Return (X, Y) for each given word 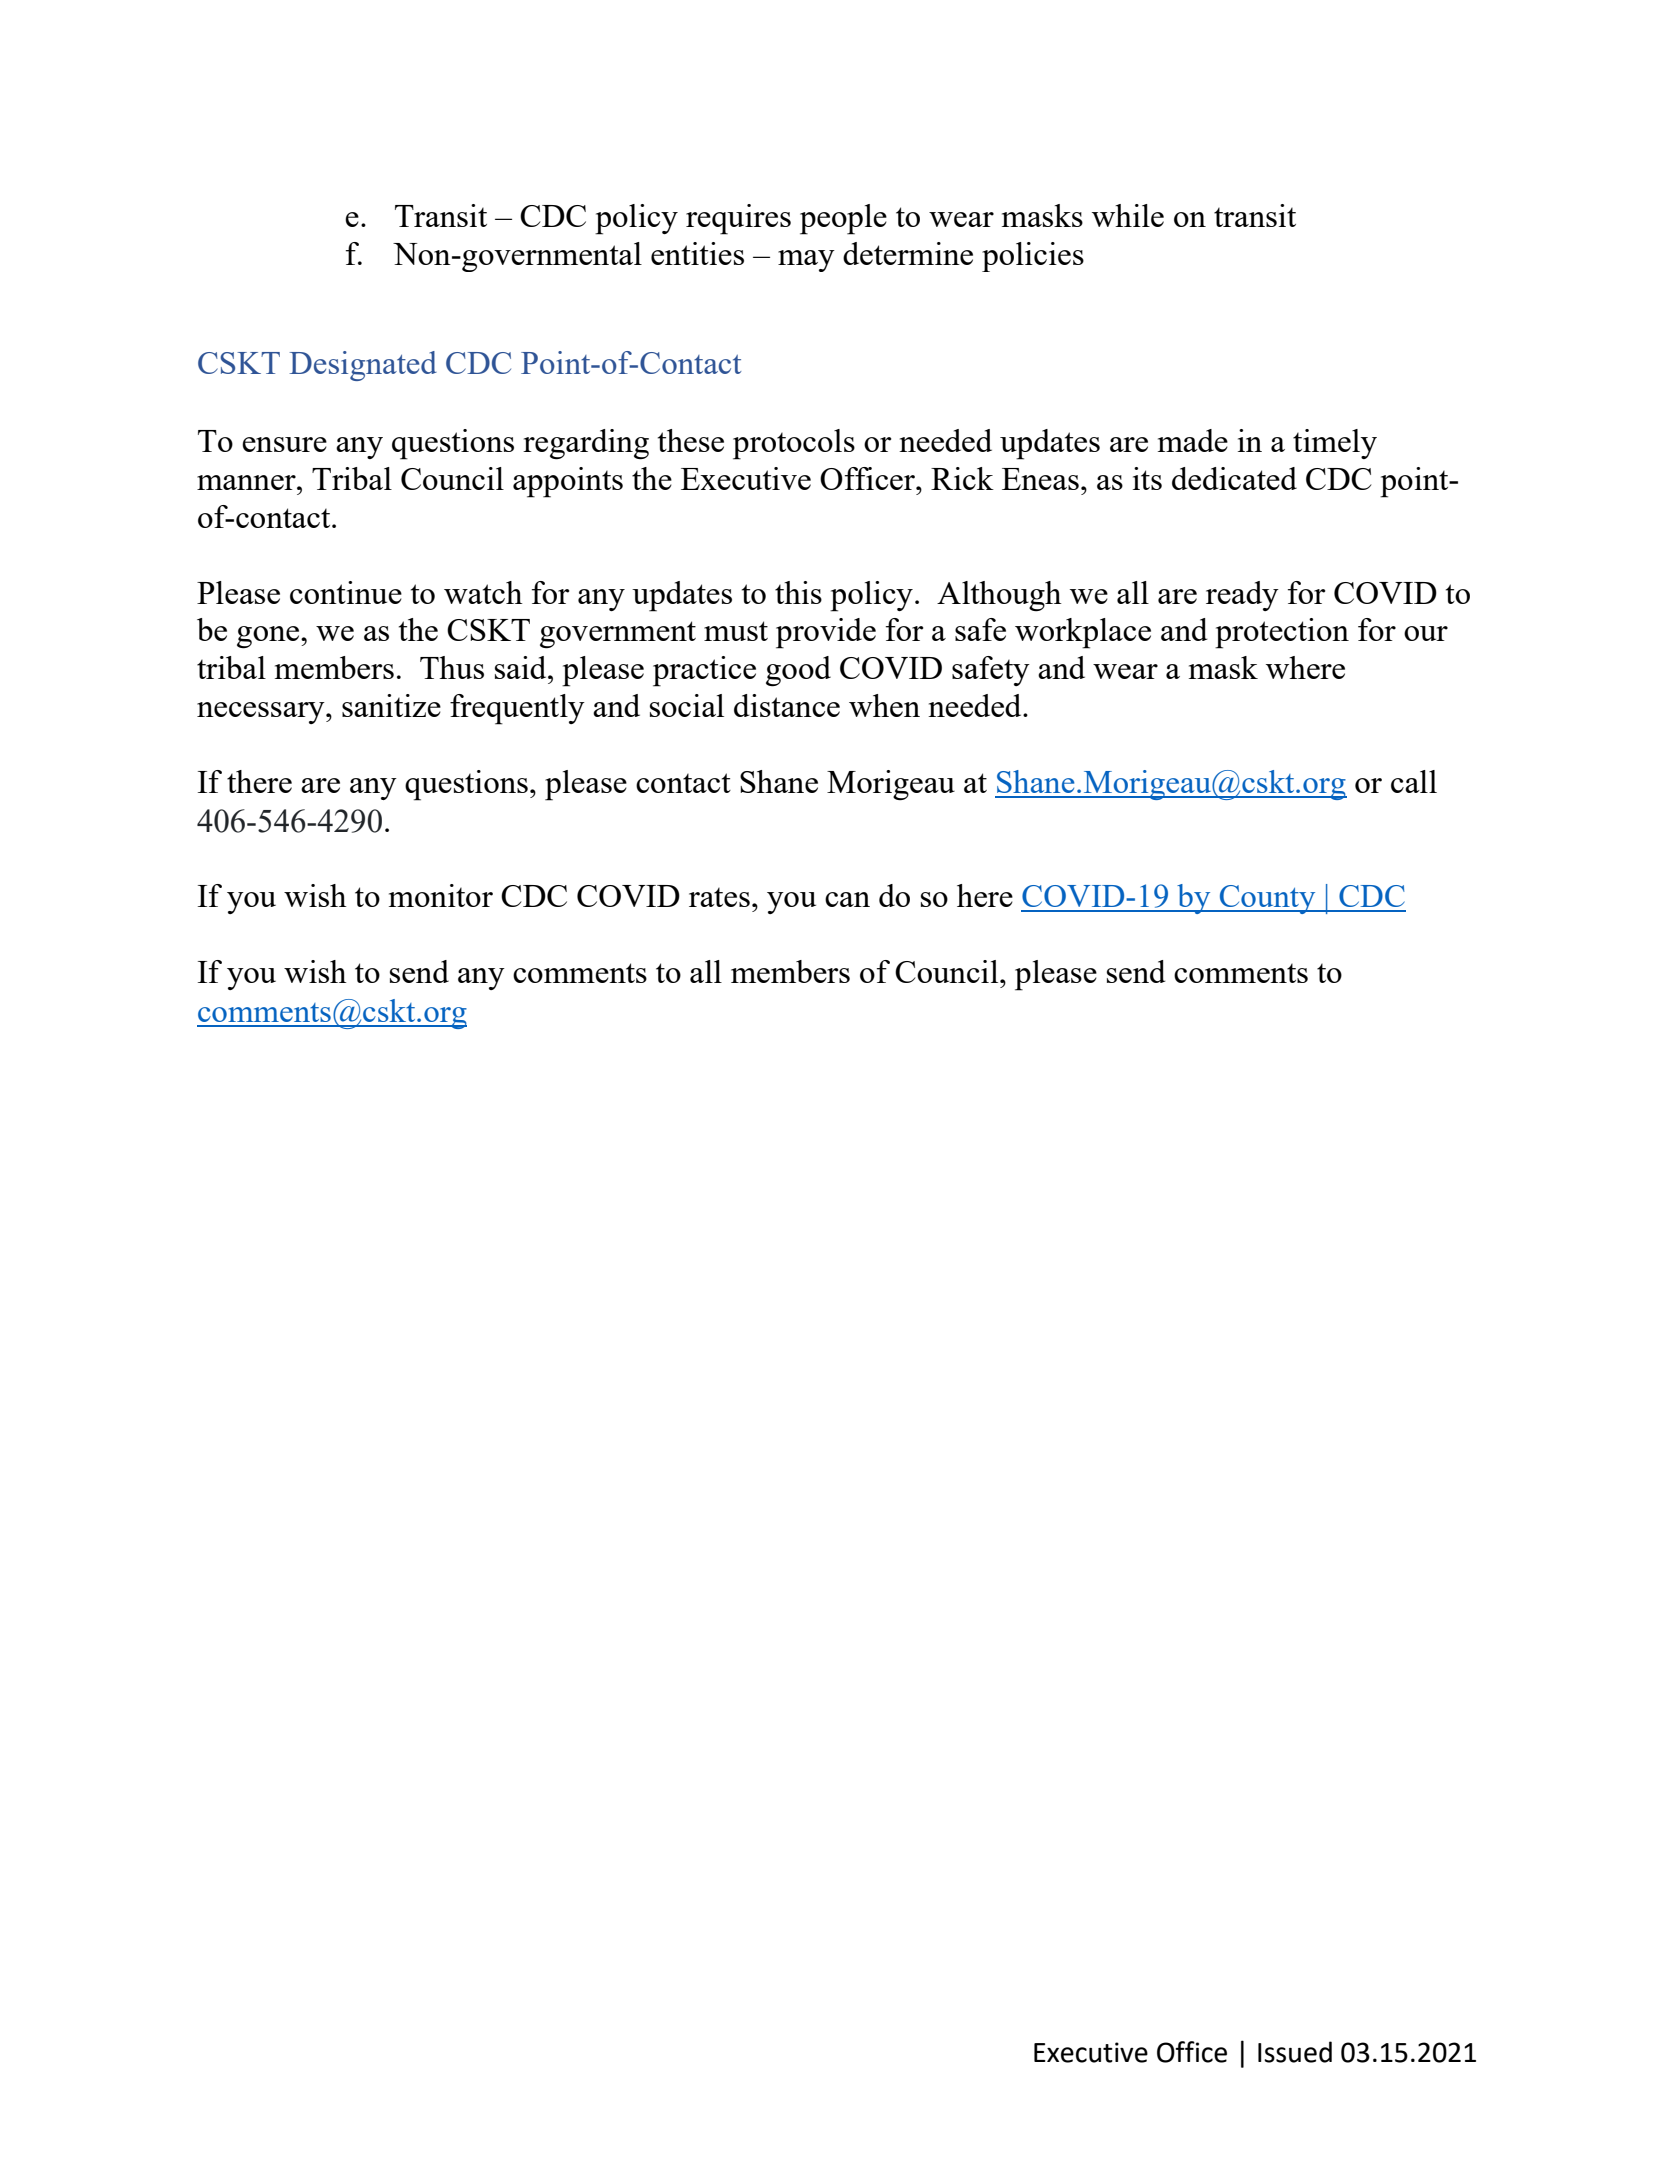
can (847, 899)
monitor (441, 895)
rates (719, 897)
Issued (1295, 2052)
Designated (363, 366)
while (1128, 215)
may (806, 261)
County (1267, 899)
